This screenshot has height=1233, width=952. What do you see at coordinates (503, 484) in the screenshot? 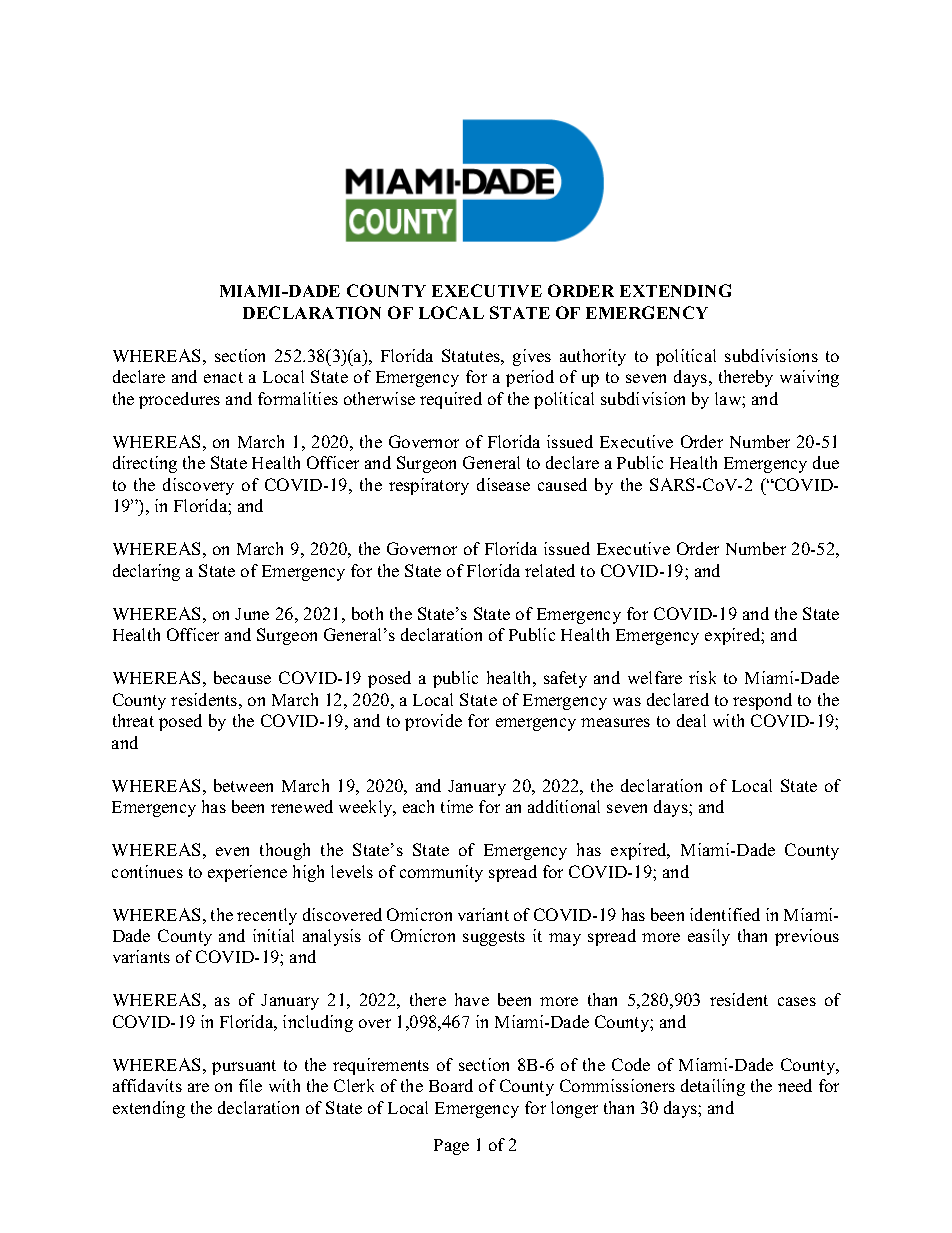
I see `disease` at bounding box center [503, 484].
